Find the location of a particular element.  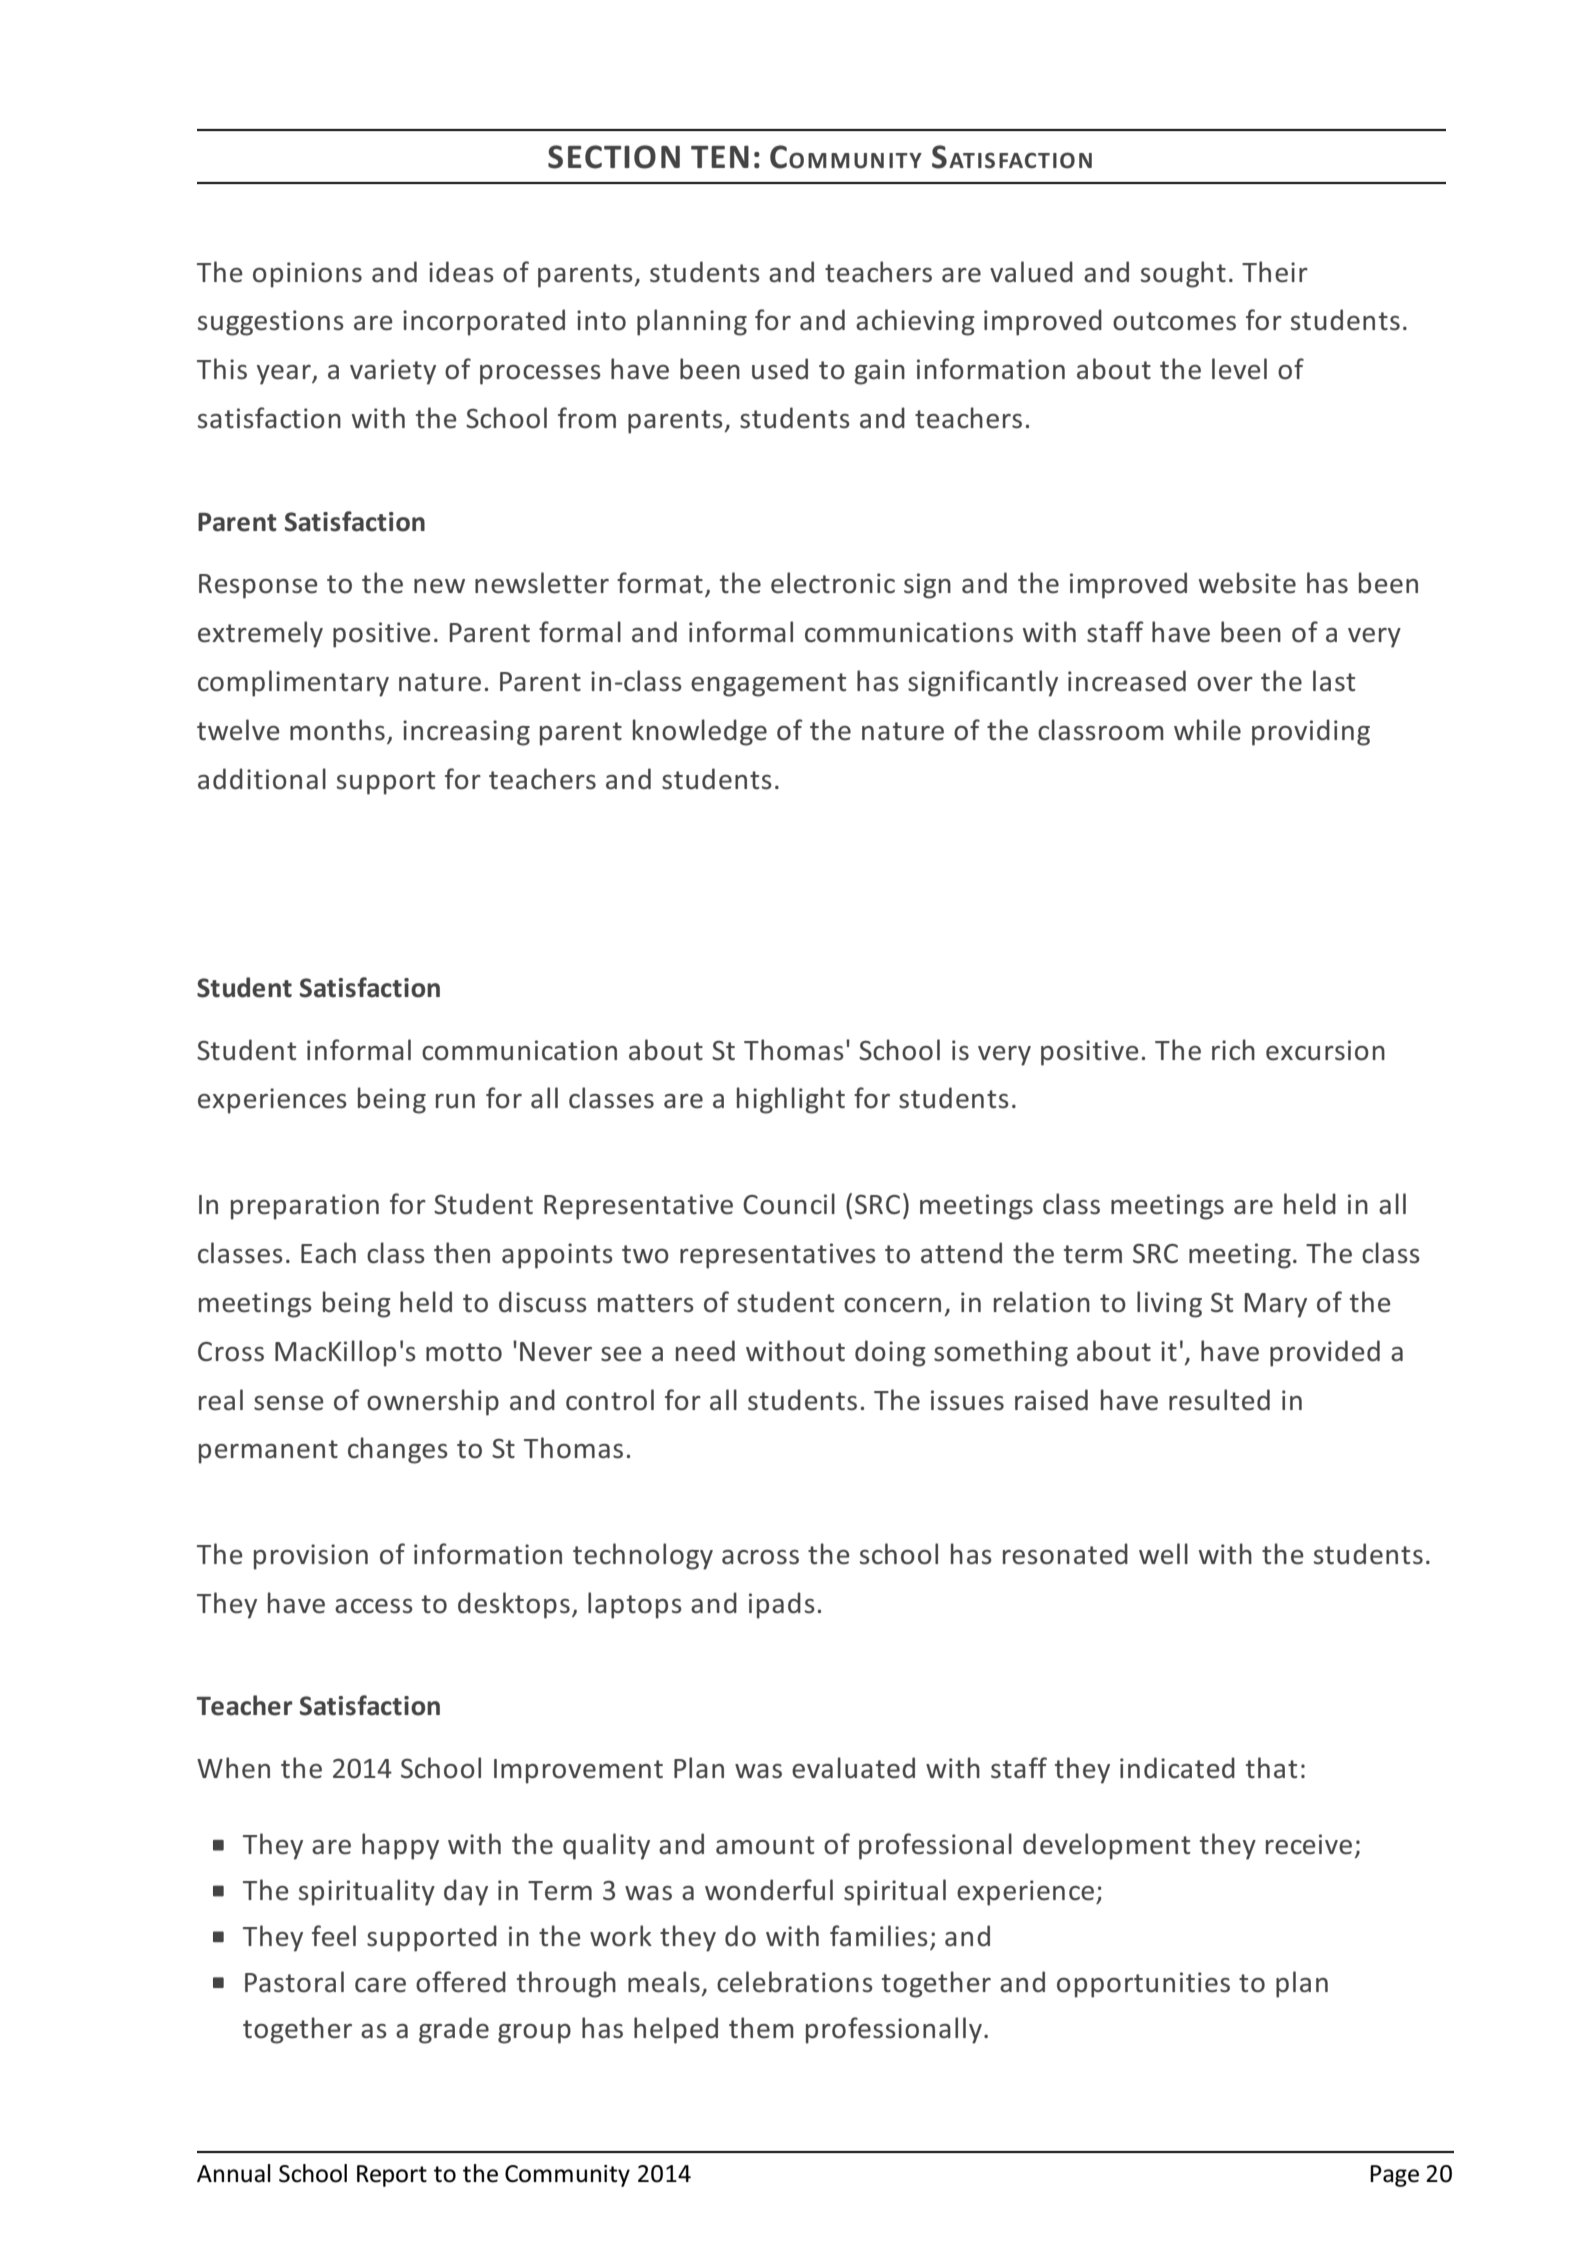

engagement is located at coordinates (768, 685).
